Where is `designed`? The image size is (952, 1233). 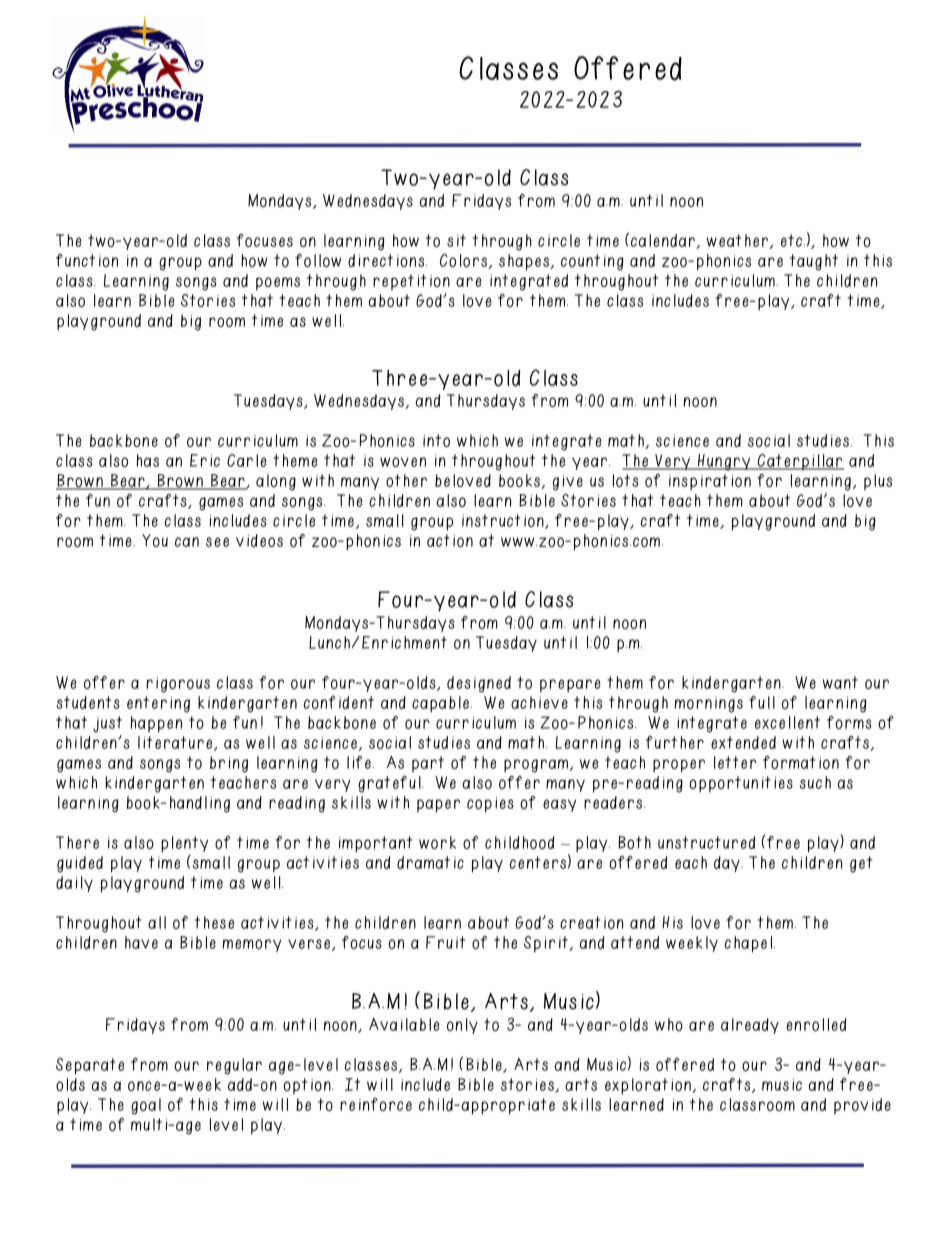 designed is located at coordinates (479, 684).
